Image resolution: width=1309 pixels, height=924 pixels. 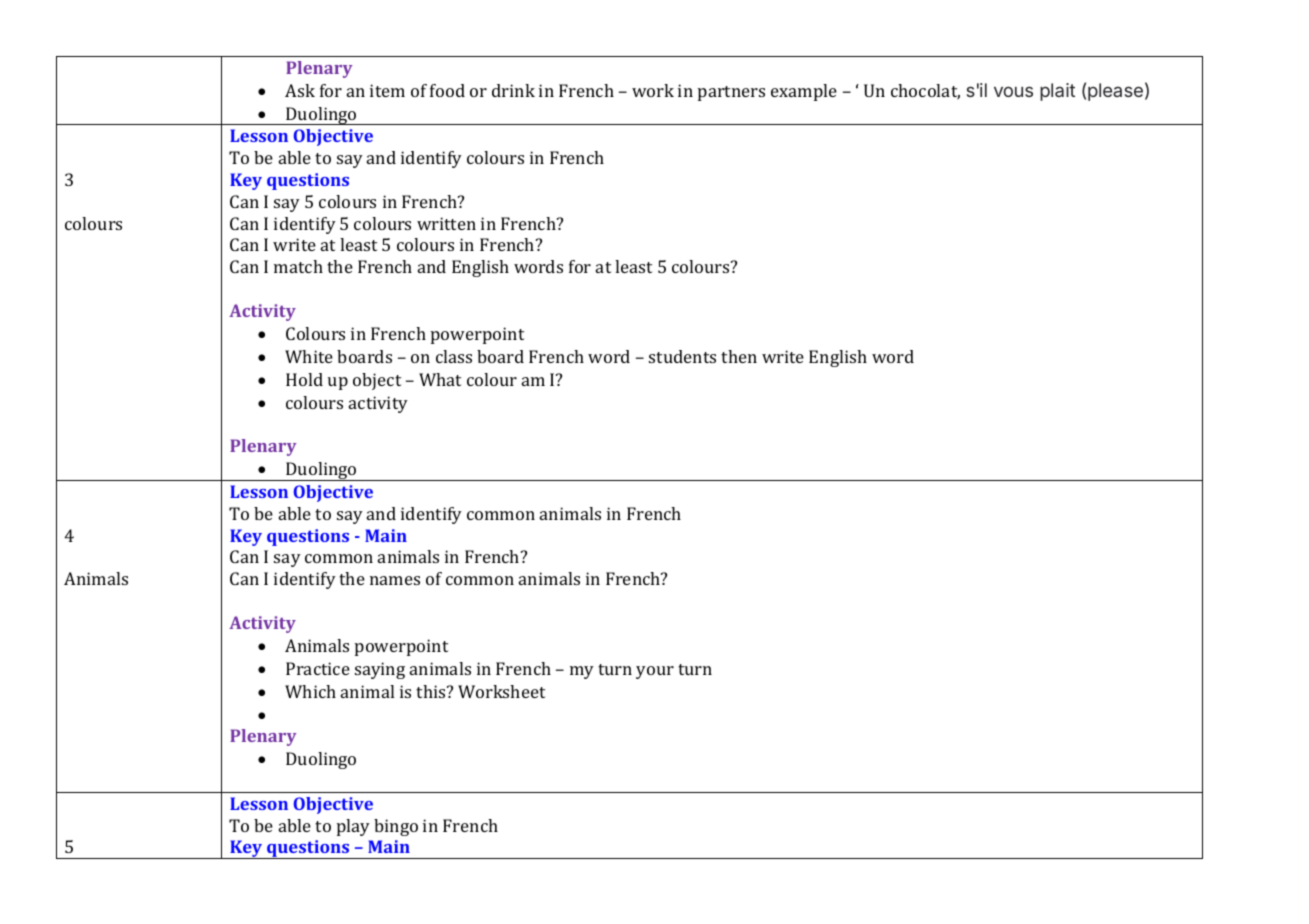 I want to click on partners, so click(x=731, y=93).
